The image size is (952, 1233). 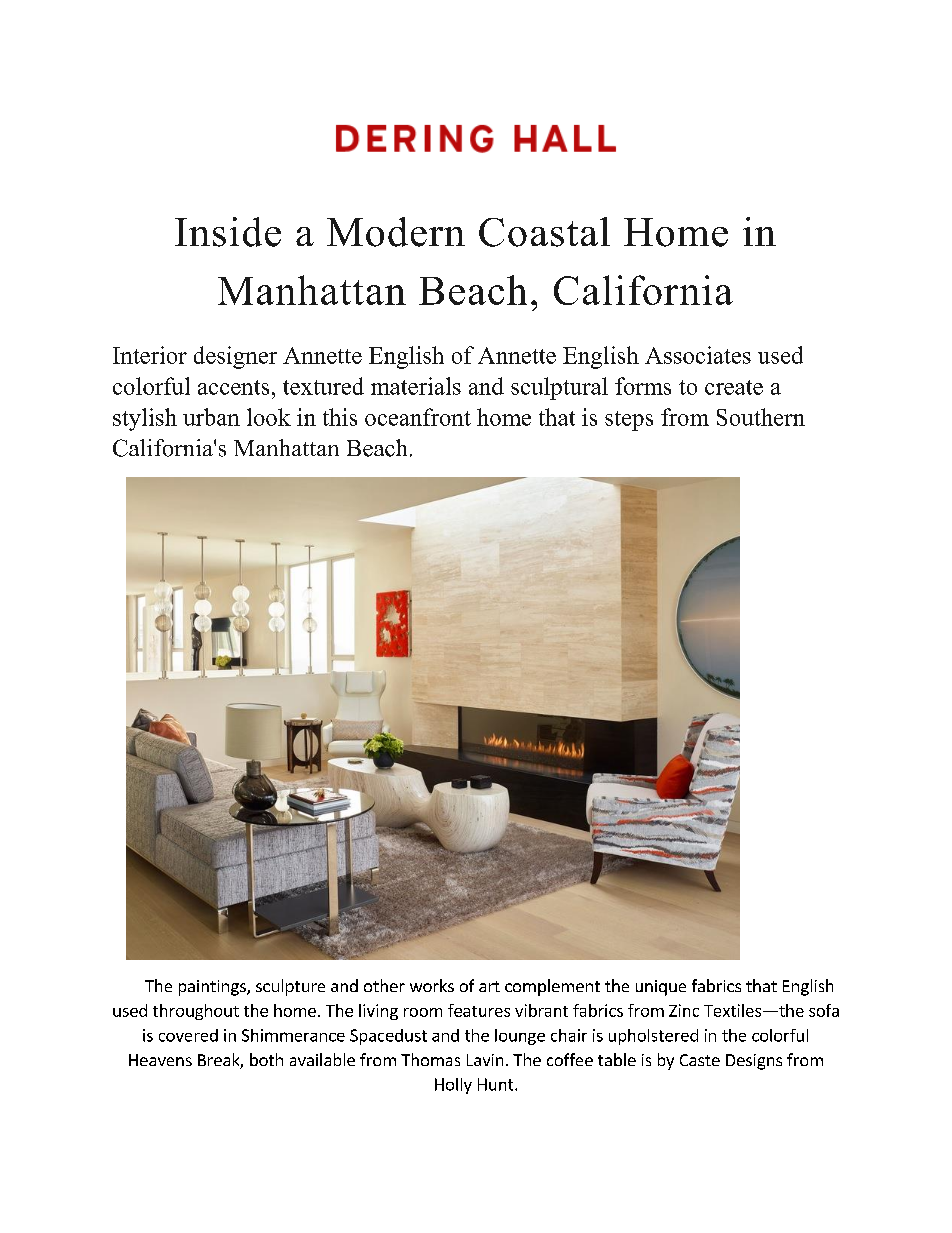 I want to click on both, so click(x=266, y=1059).
